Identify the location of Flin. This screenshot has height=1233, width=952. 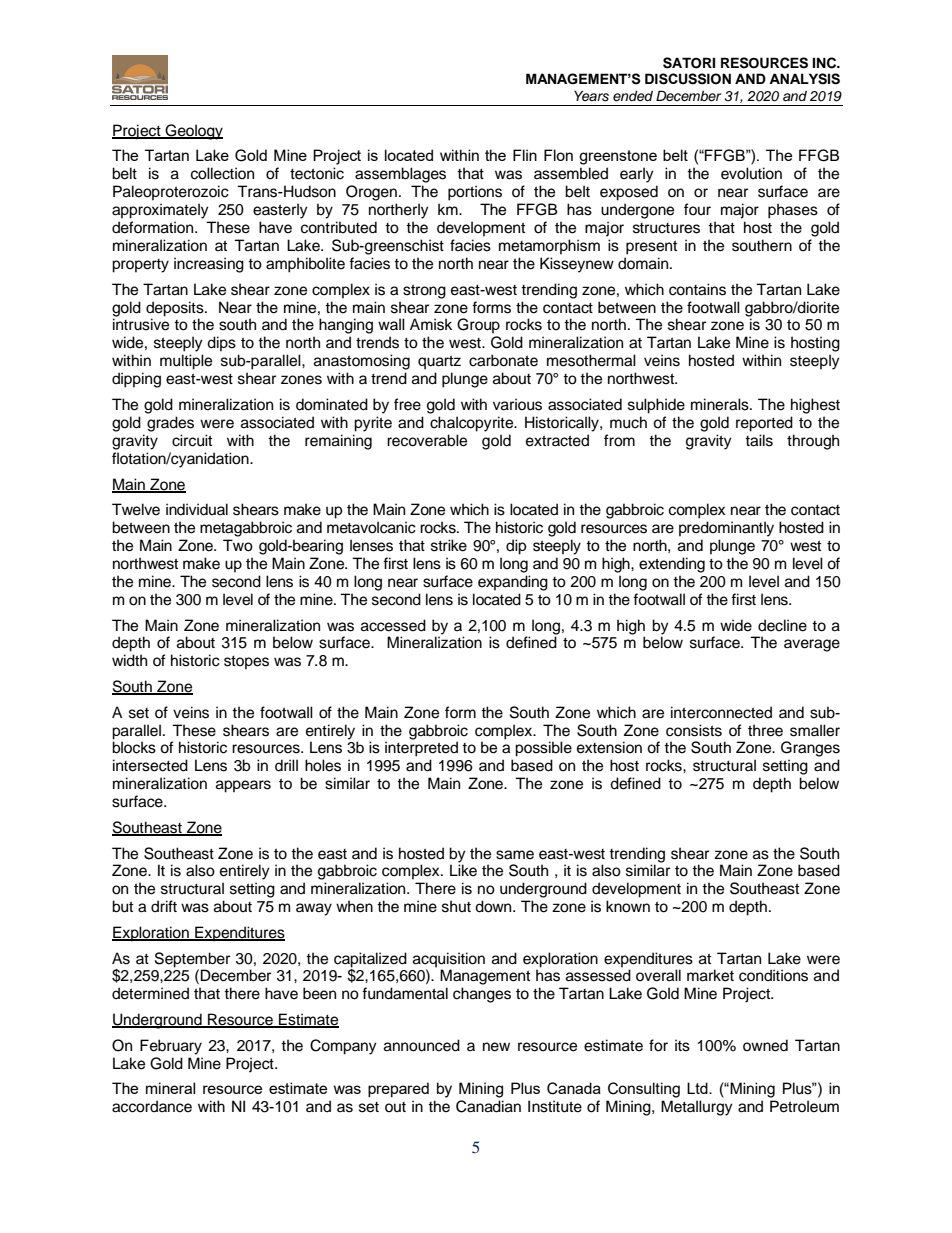
(525, 155).
